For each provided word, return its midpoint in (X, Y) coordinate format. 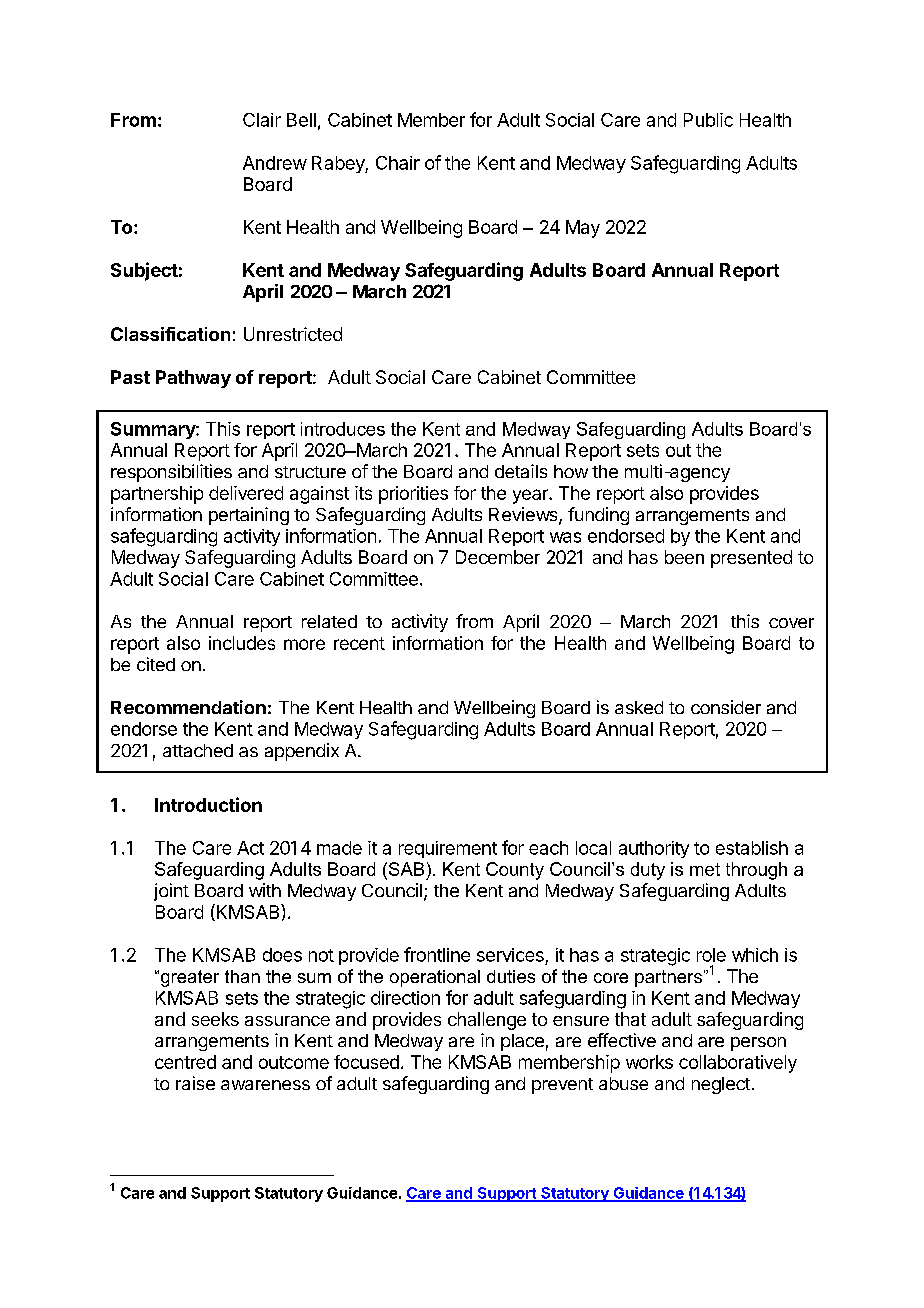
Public (708, 120)
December (498, 557)
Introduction (208, 804)
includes (242, 643)
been (684, 557)
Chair (398, 163)
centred (185, 1062)
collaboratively (738, 1064)
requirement (448, 849)
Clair (262, 120)
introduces (343, 429)
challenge (487, 1021)
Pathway (193, 379)
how (571, 471)
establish (752, 848)
